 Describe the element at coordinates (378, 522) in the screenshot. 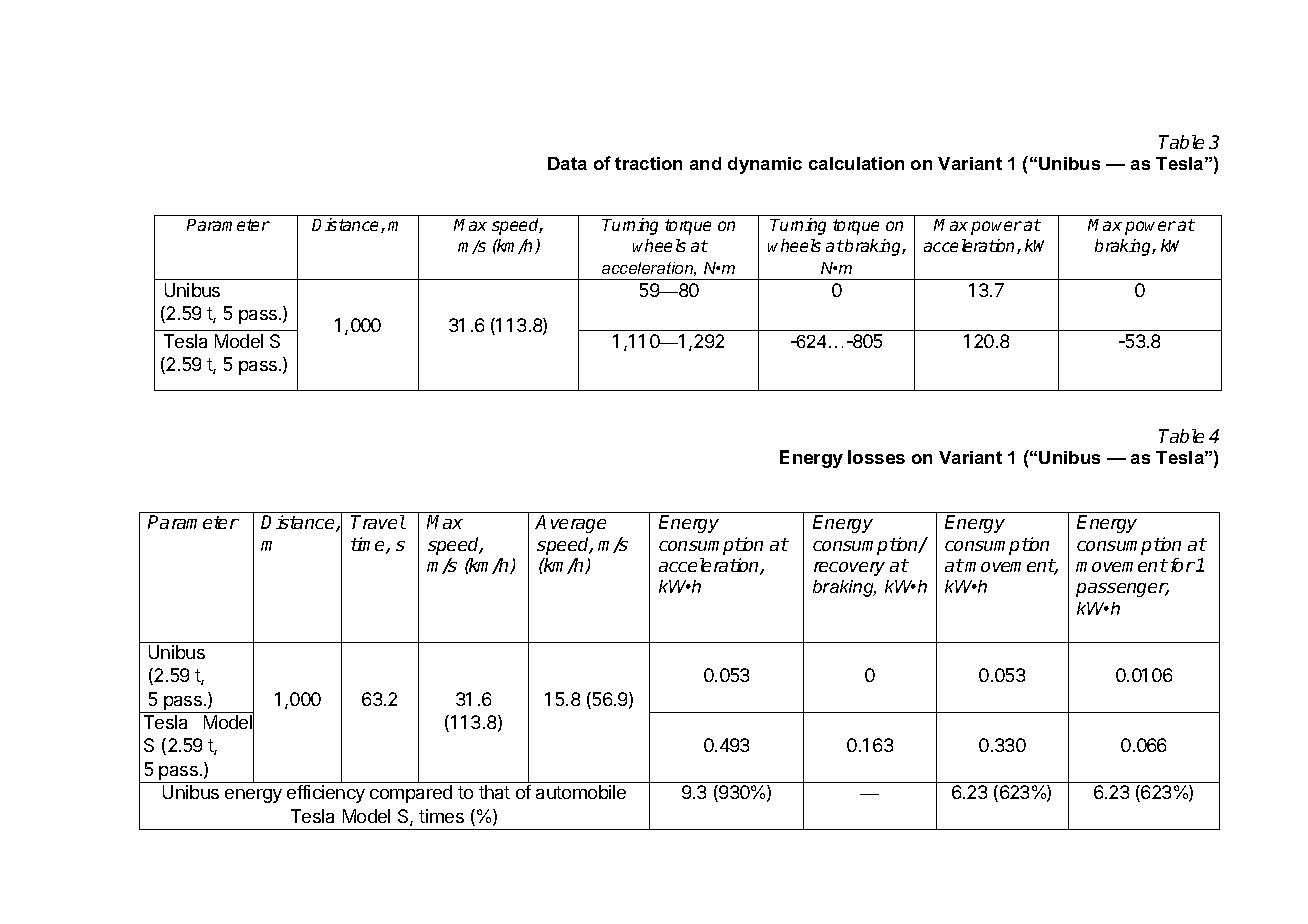

I see `Travel` at that location.
